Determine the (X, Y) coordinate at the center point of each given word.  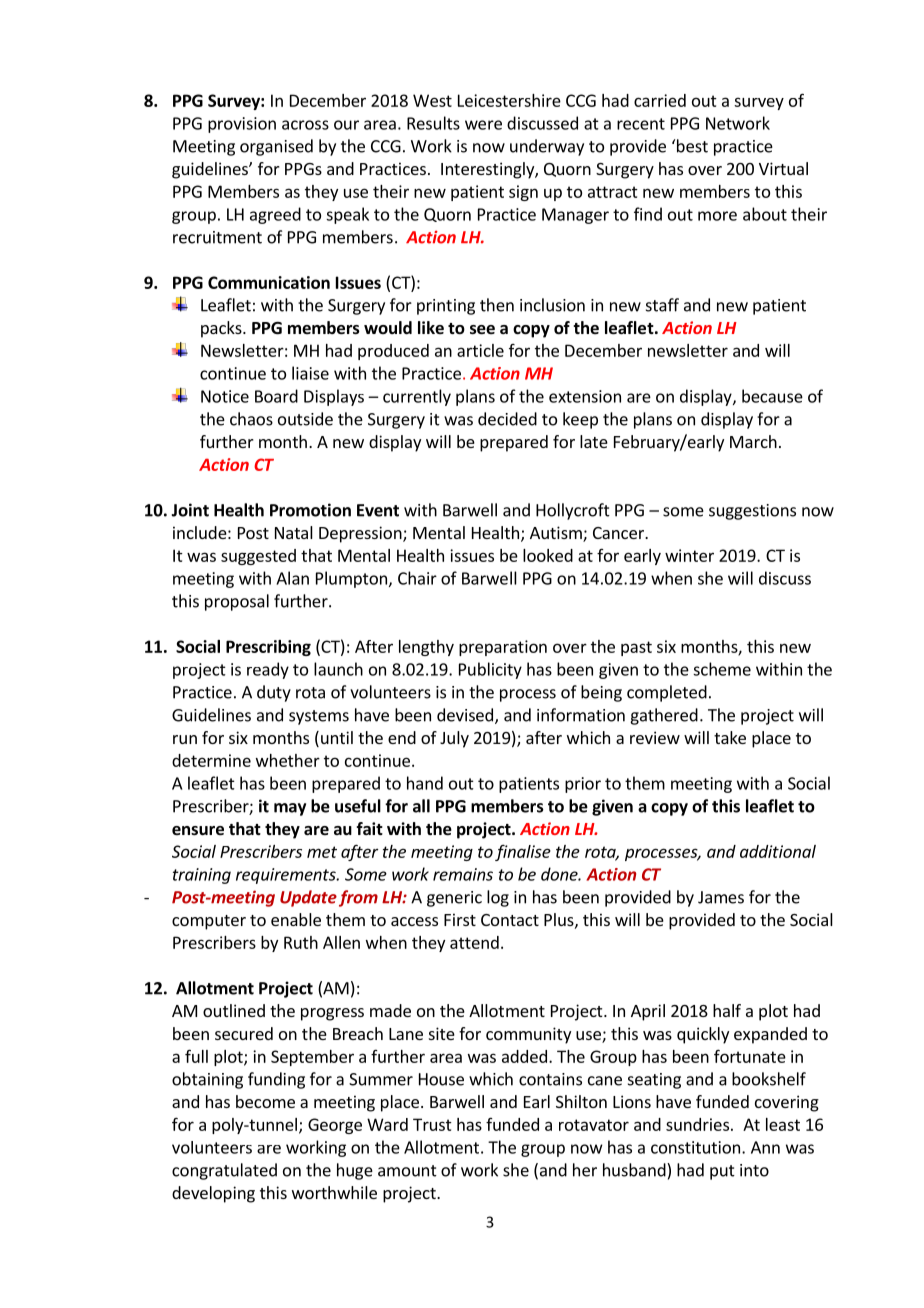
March (753, 441)
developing (213, 1194)
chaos (251, 419)
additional (778, 851)
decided (507, 419)
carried (660, 100)
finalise (523, 852)
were (483, 125)
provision (242, 125)
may (290, 809)
